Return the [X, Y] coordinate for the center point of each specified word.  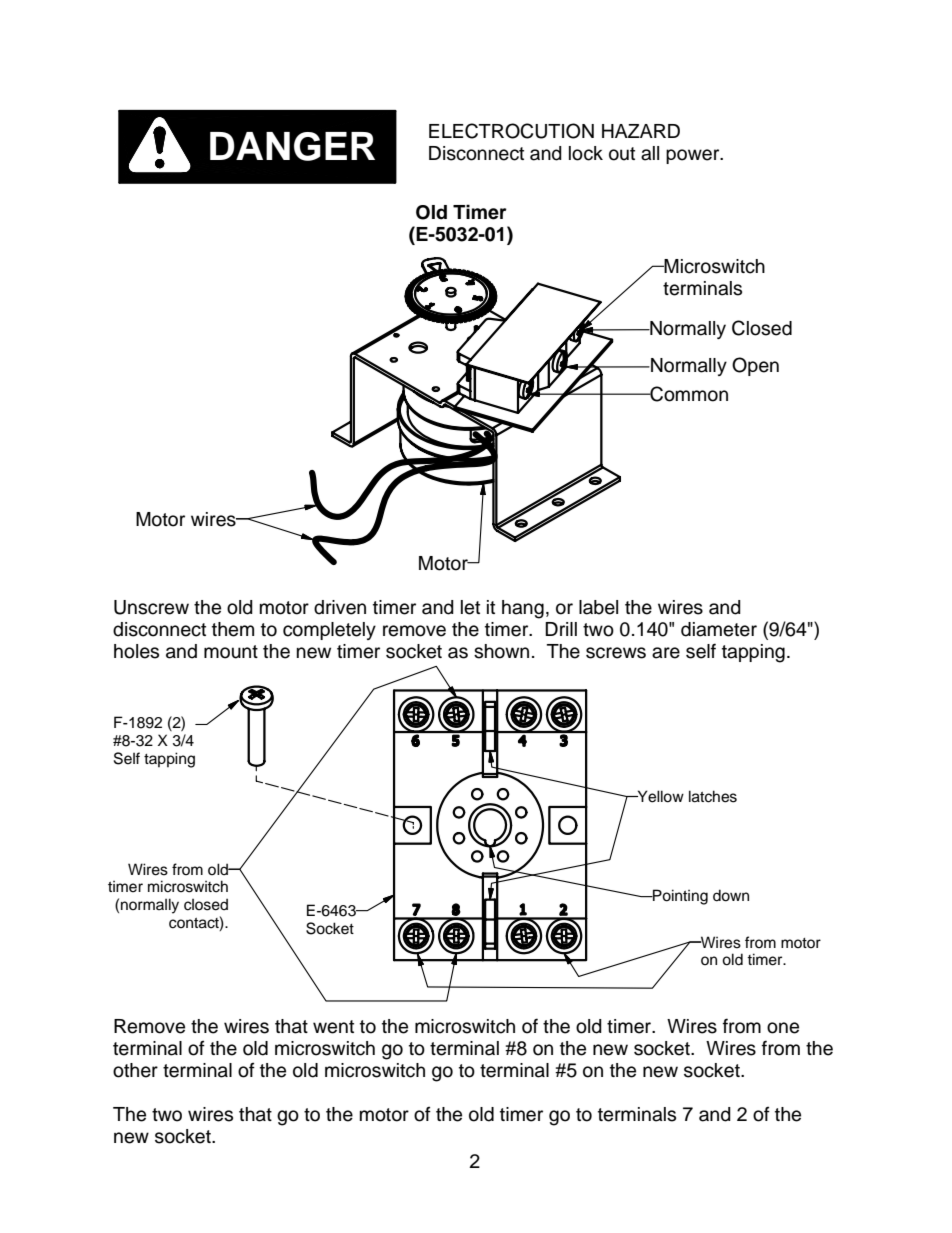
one [783, 1028]
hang [523, 609]
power [694, 156]
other [135, 1070]
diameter [719, 629]
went [333, 1027]
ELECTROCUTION [511, 131]
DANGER [292, 146]
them [233, 629]
